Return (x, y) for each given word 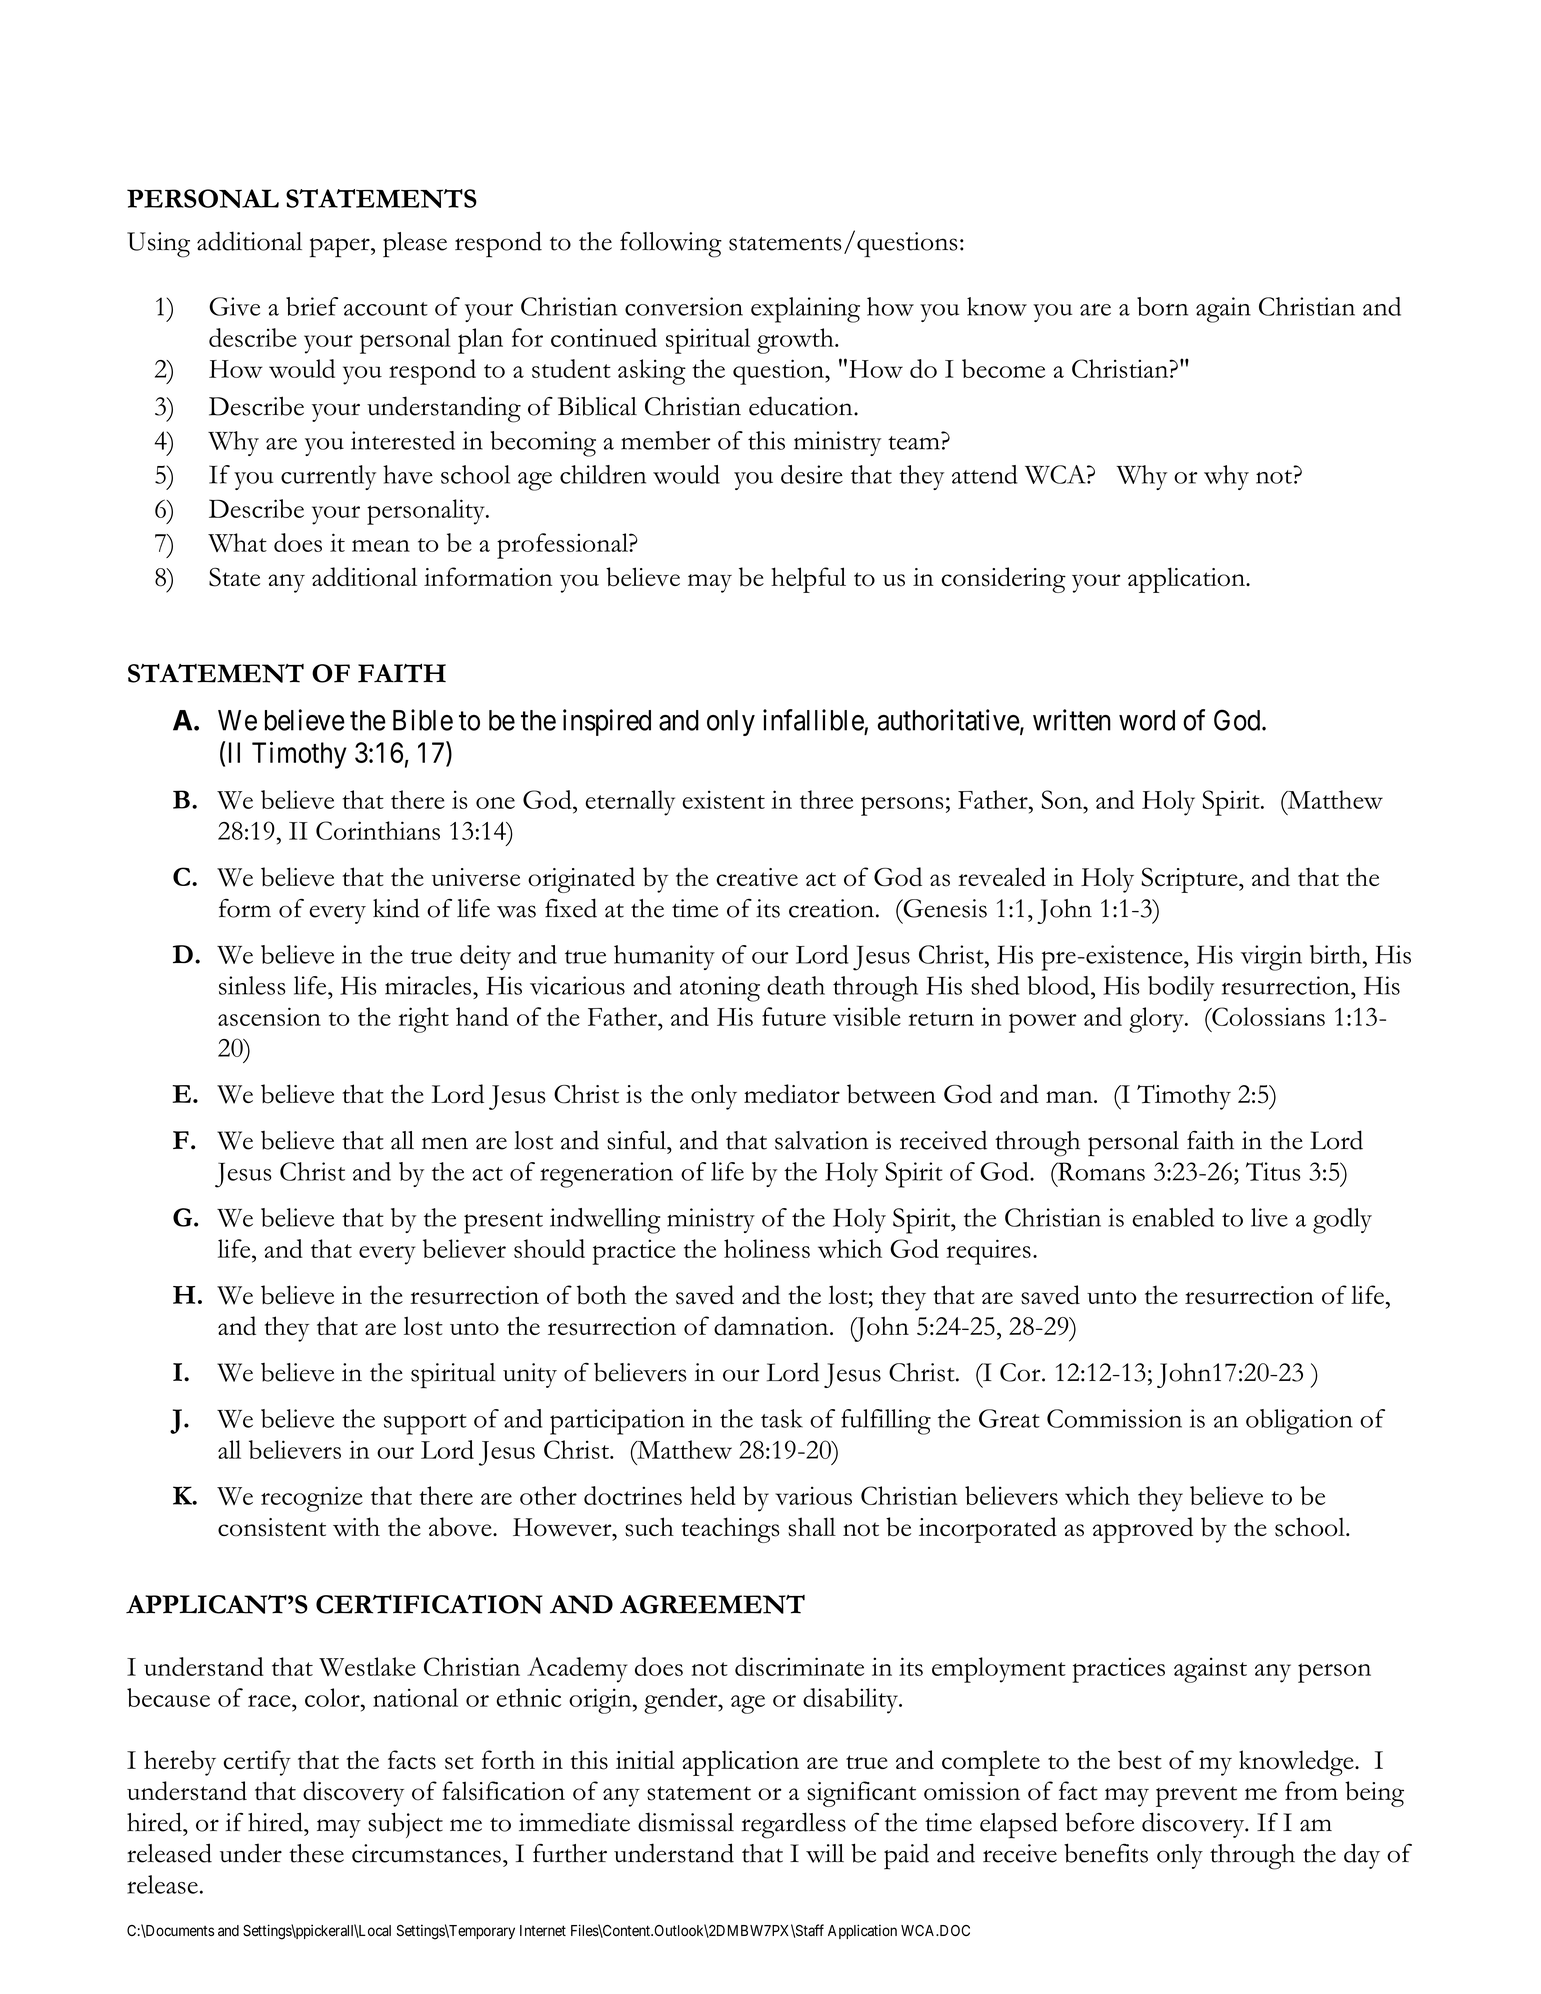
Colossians (1267, 1016)
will (825, 1853)
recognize (312, 1499)
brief (312, 306)
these (316, 1853)
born (1162, 306)
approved (1143, 1530)
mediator (792, 1094)
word (1147, 720)
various (813, 1495)
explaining (805, 310)
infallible (813, 720)
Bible (423, 720)
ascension (269, 1016)
